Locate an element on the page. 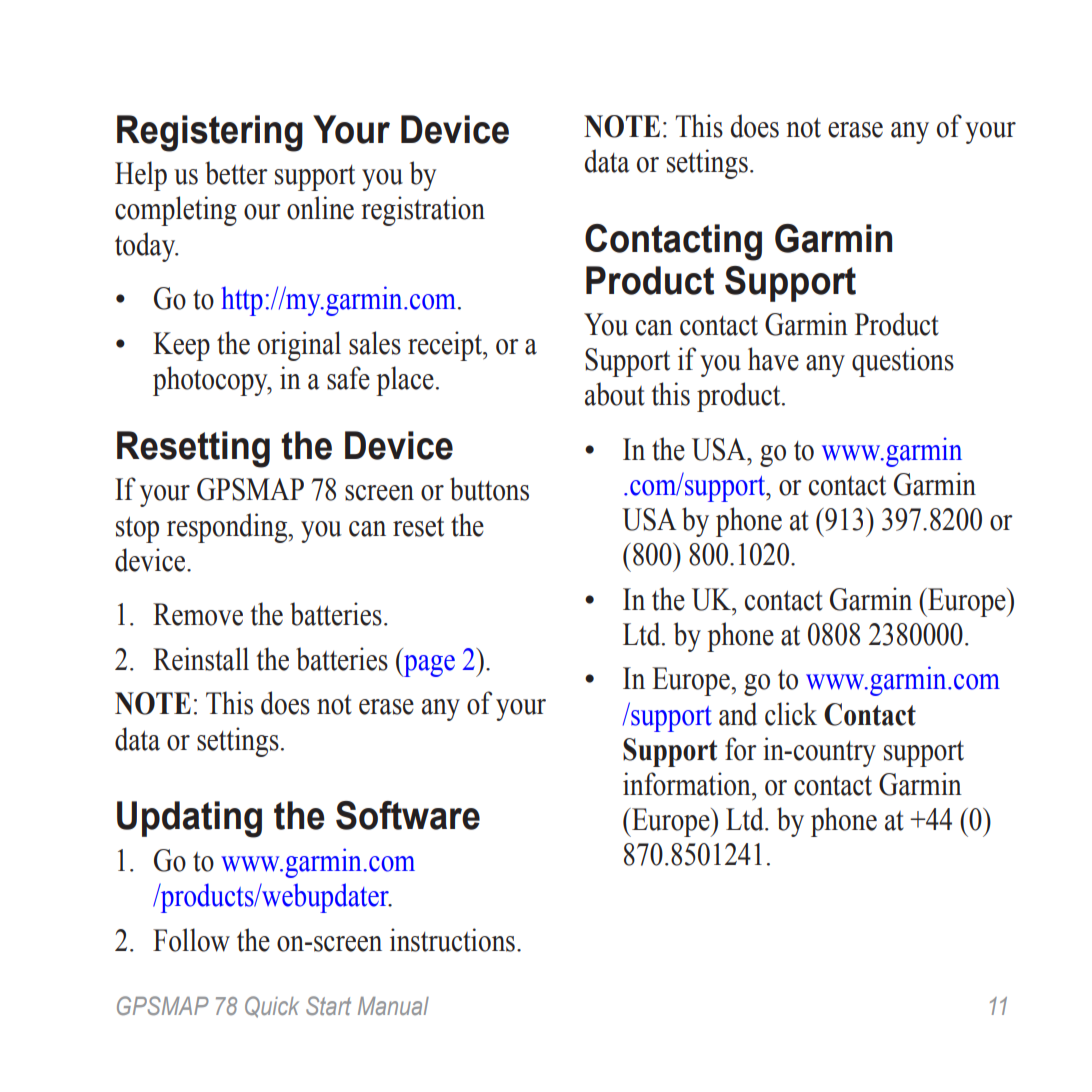 The height and width of the document is (1092, 1092). have is located at coordinates (773, 359).
